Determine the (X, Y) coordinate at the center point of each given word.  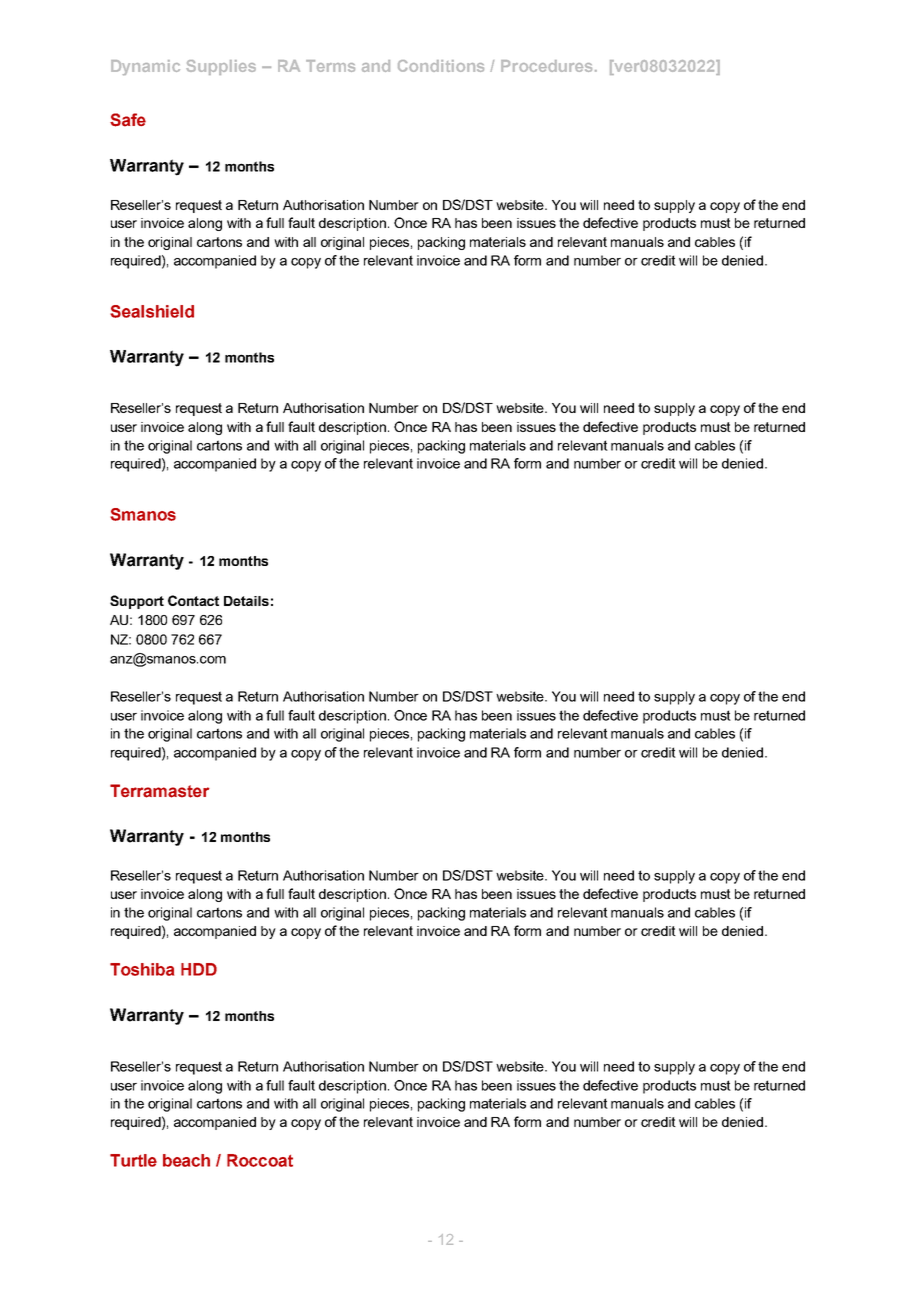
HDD (199, 969)
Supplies (221, 67)
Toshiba (142, 969)
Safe (128, 120)
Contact (193, 600)
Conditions (441, 66)
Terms (330, 66)
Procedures (548, 66)
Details (246, 601)
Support (137, 602)
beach (186, 1160)
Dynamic (145, 67)
